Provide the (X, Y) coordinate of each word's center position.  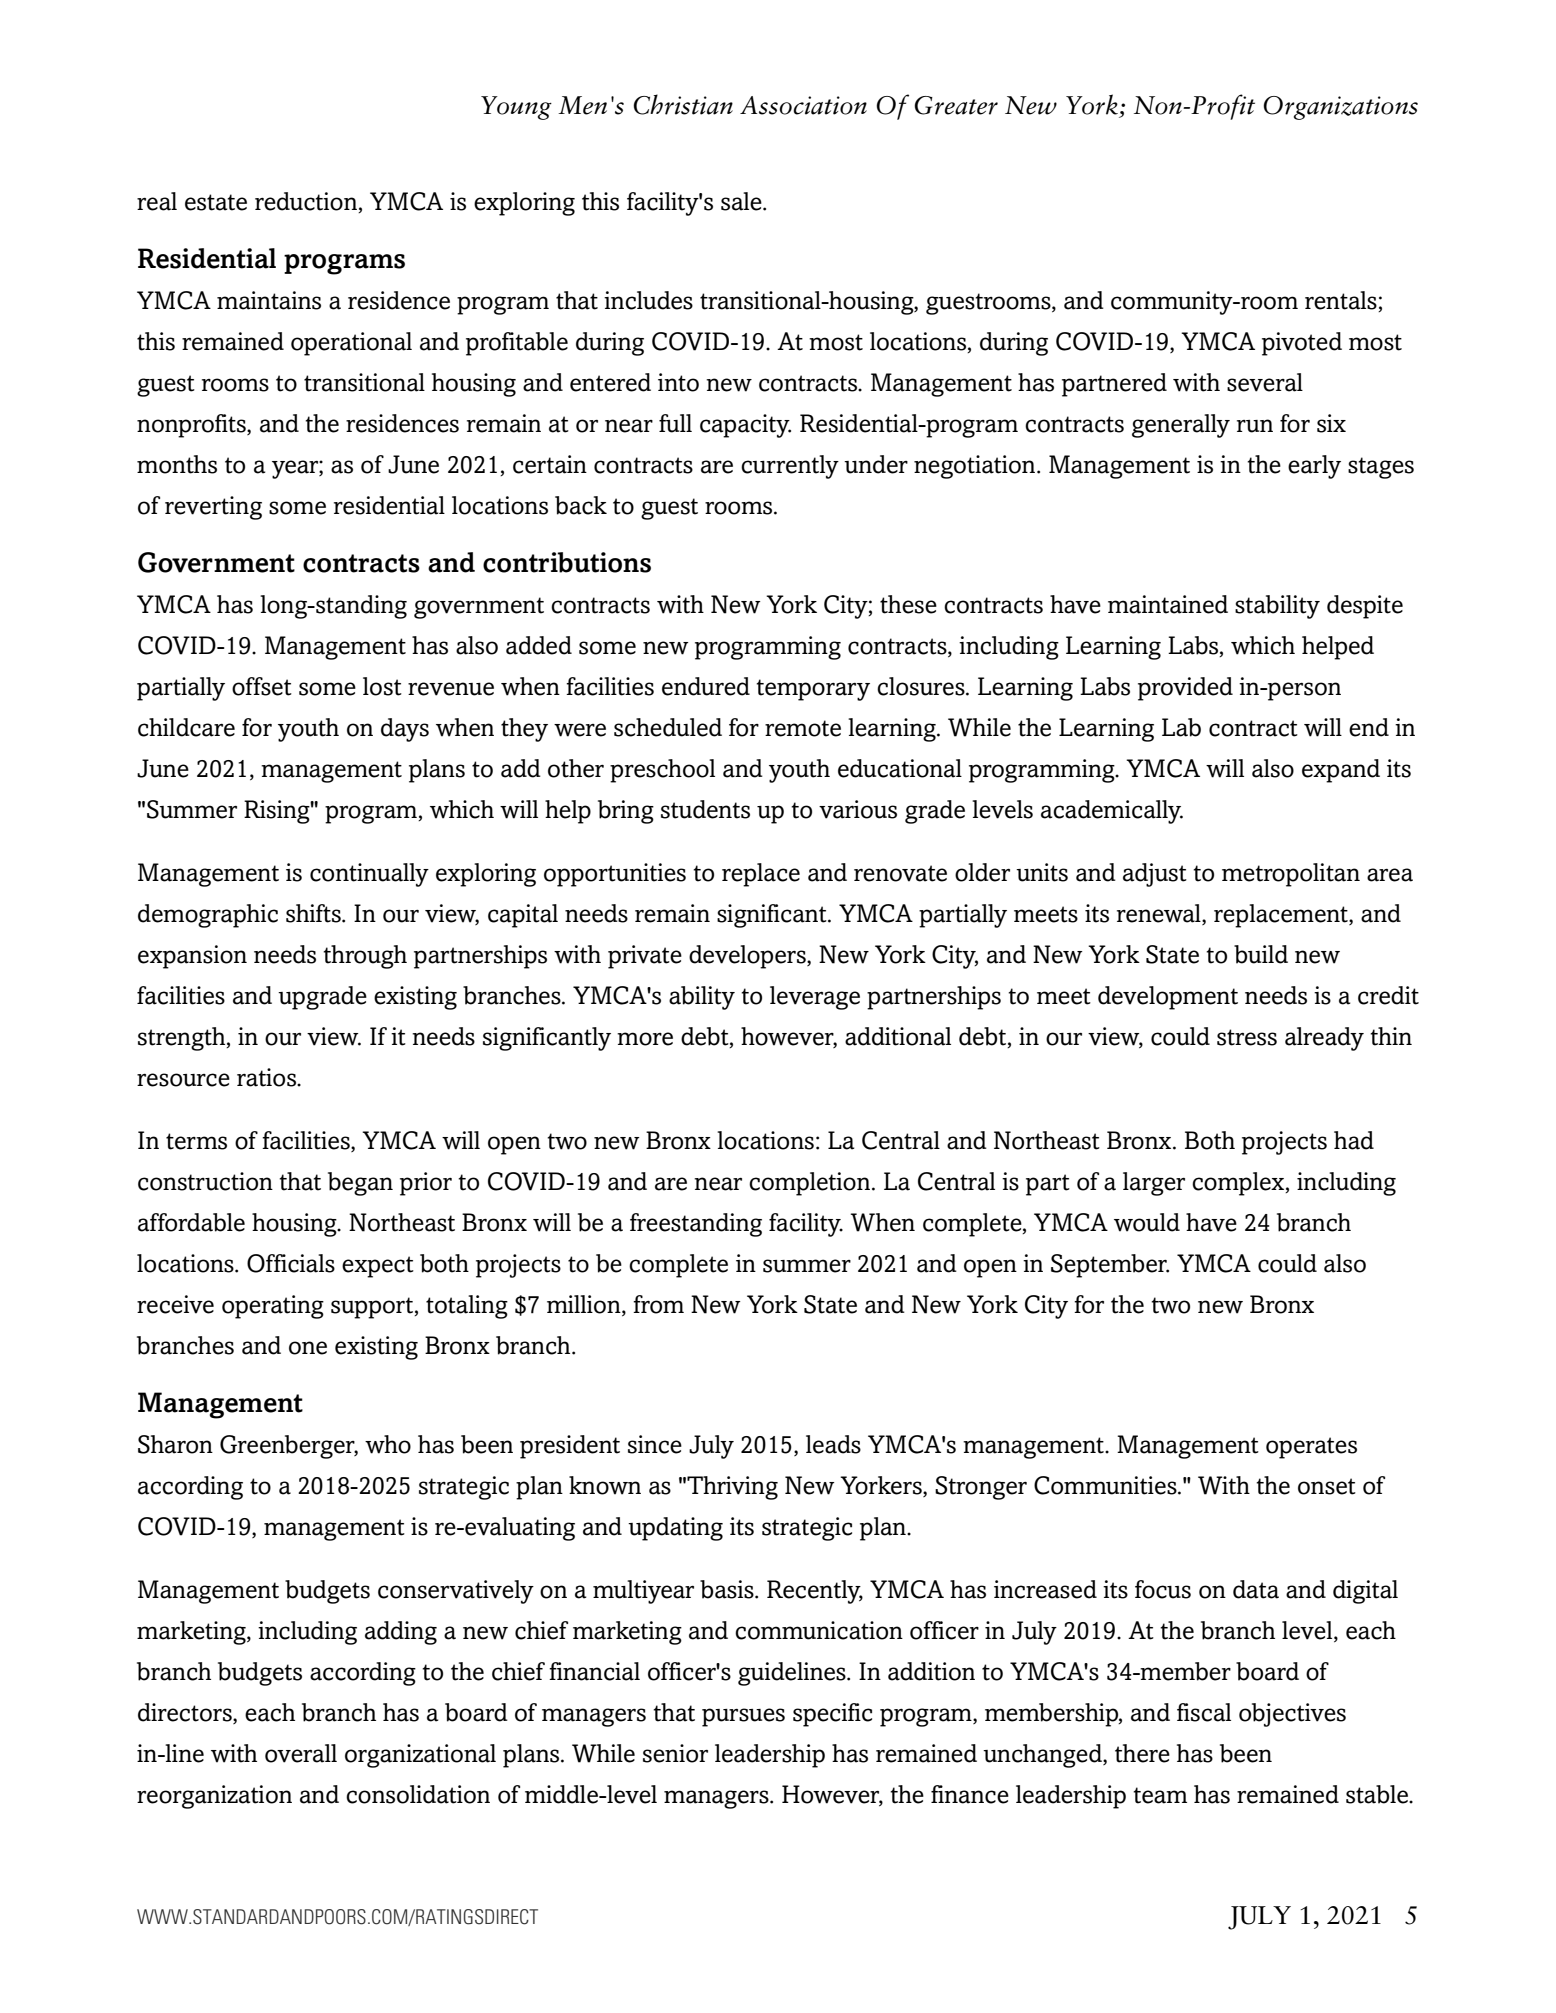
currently (790, 467)
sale (742, 201)
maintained (1168, 604)
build (1261, 954)
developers (748, 957)
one (308, 1348)
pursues (743, 1717)
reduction (307, 202)
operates (1311, 1448)
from (658, 1304)
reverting (213, 508)
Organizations (1340, 108)
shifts (314, 913)
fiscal (1204, 1712)
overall (301, 1753)
